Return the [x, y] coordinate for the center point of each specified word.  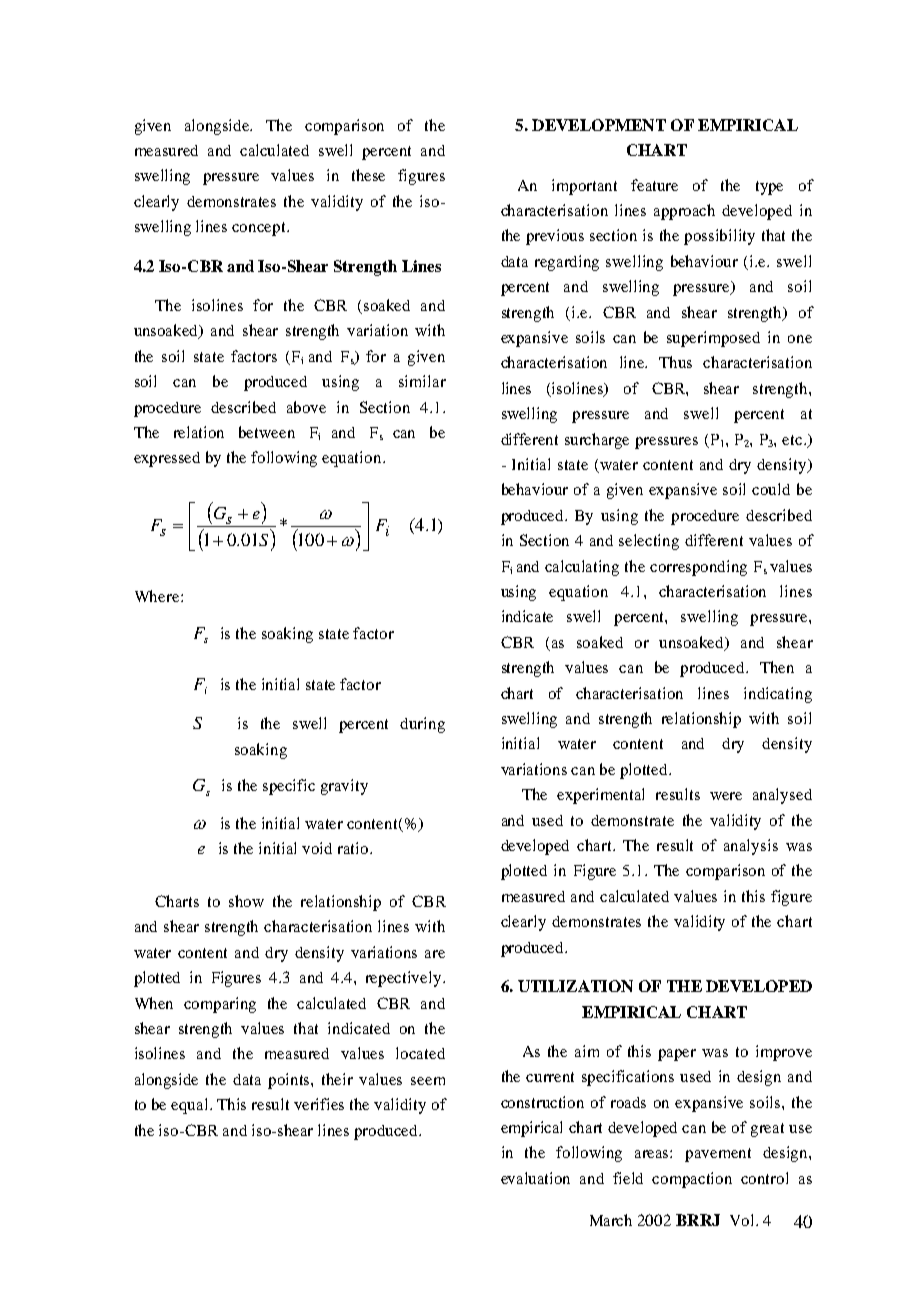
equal [191, 1106]
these [368, 175]
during [422, 725]
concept [260, 229]
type [769, 188]
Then [777, 667]
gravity [344, 787]
